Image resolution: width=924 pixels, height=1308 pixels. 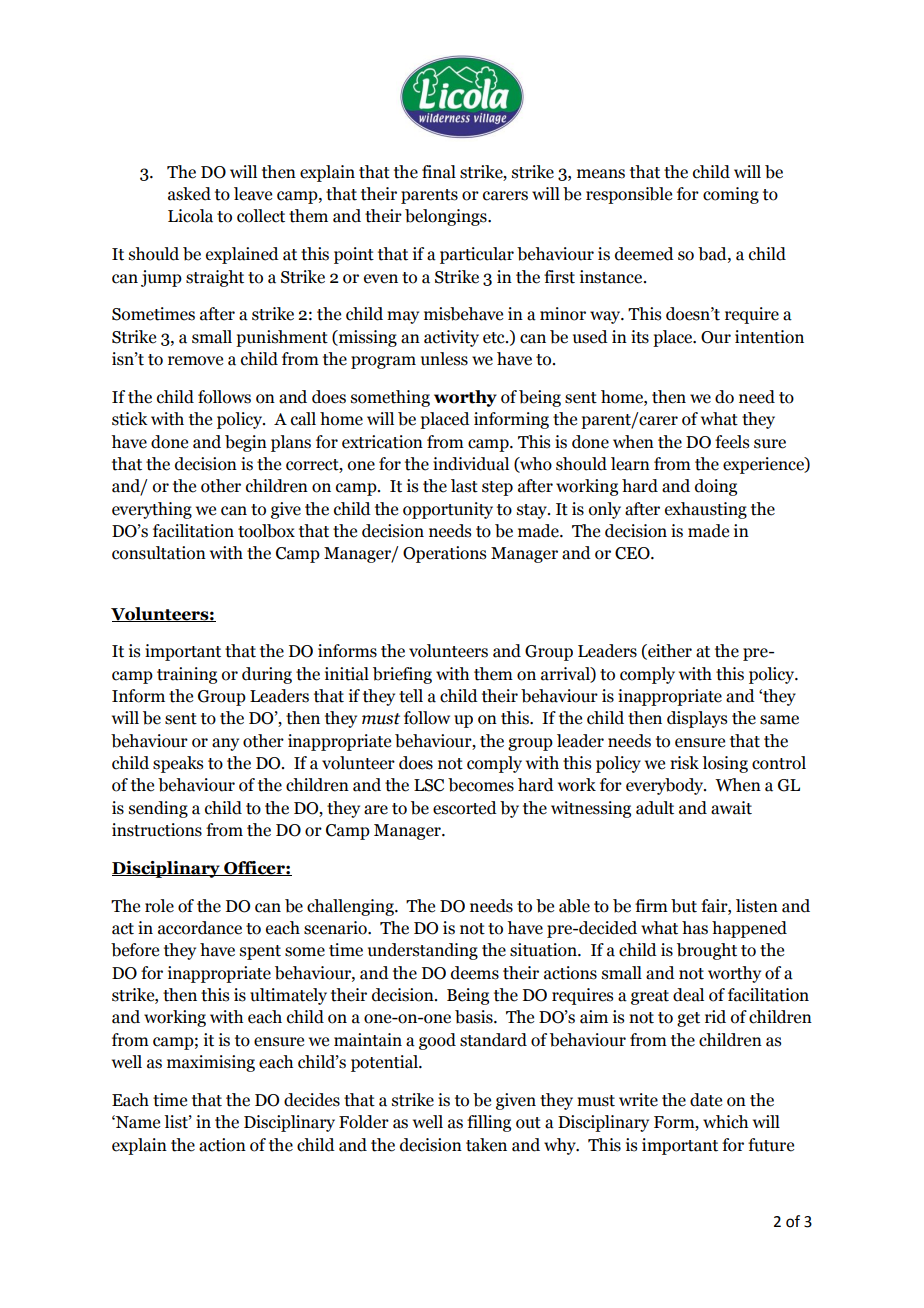 What do you see at coordinates (246, 443) in the screenshot?
I see `begin` at bounding box center [246, 443].
